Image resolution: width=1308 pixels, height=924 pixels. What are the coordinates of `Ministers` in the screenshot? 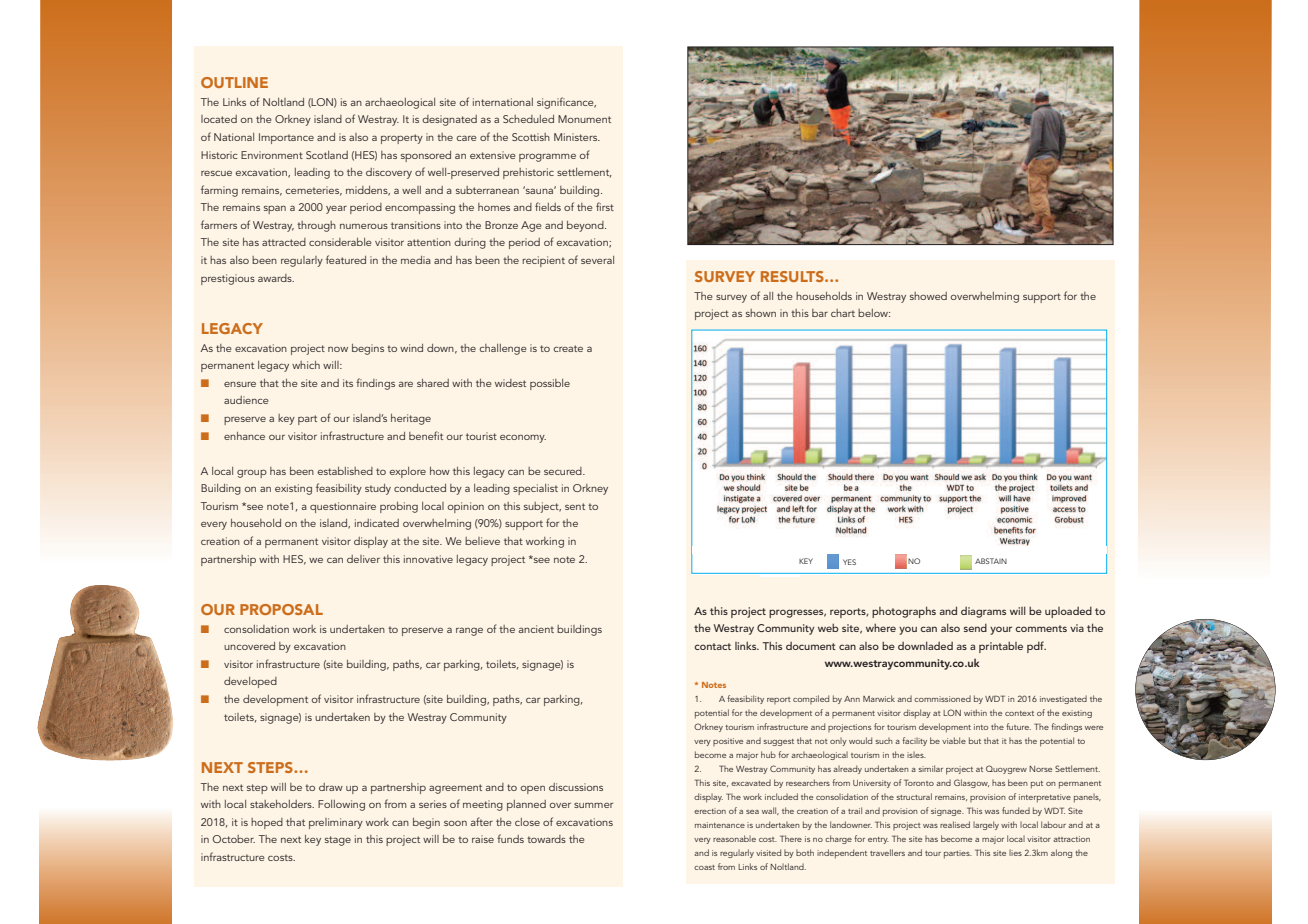 It's located at (577, 137).
